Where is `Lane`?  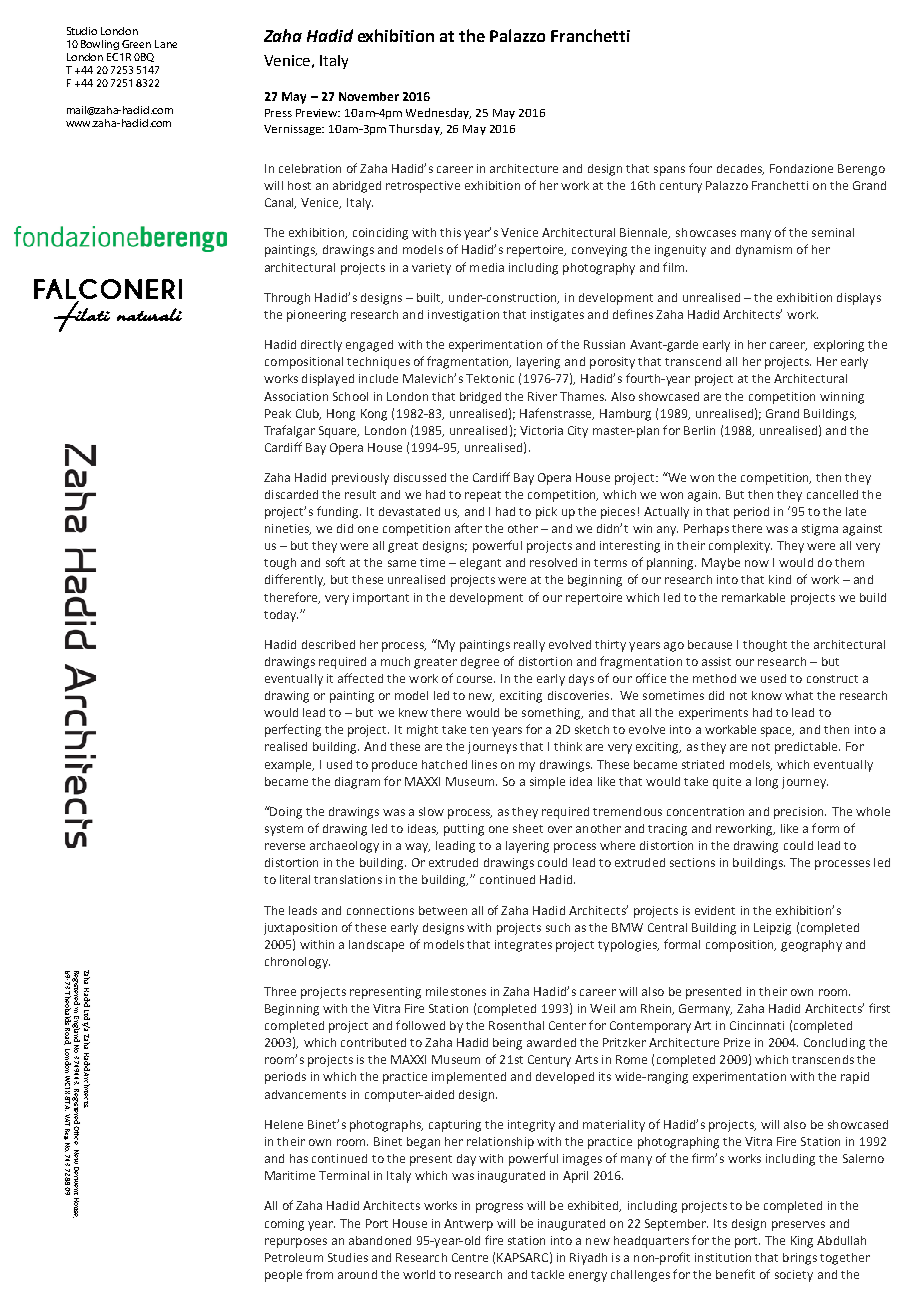 Lane is located at coordinates (166, 44).
